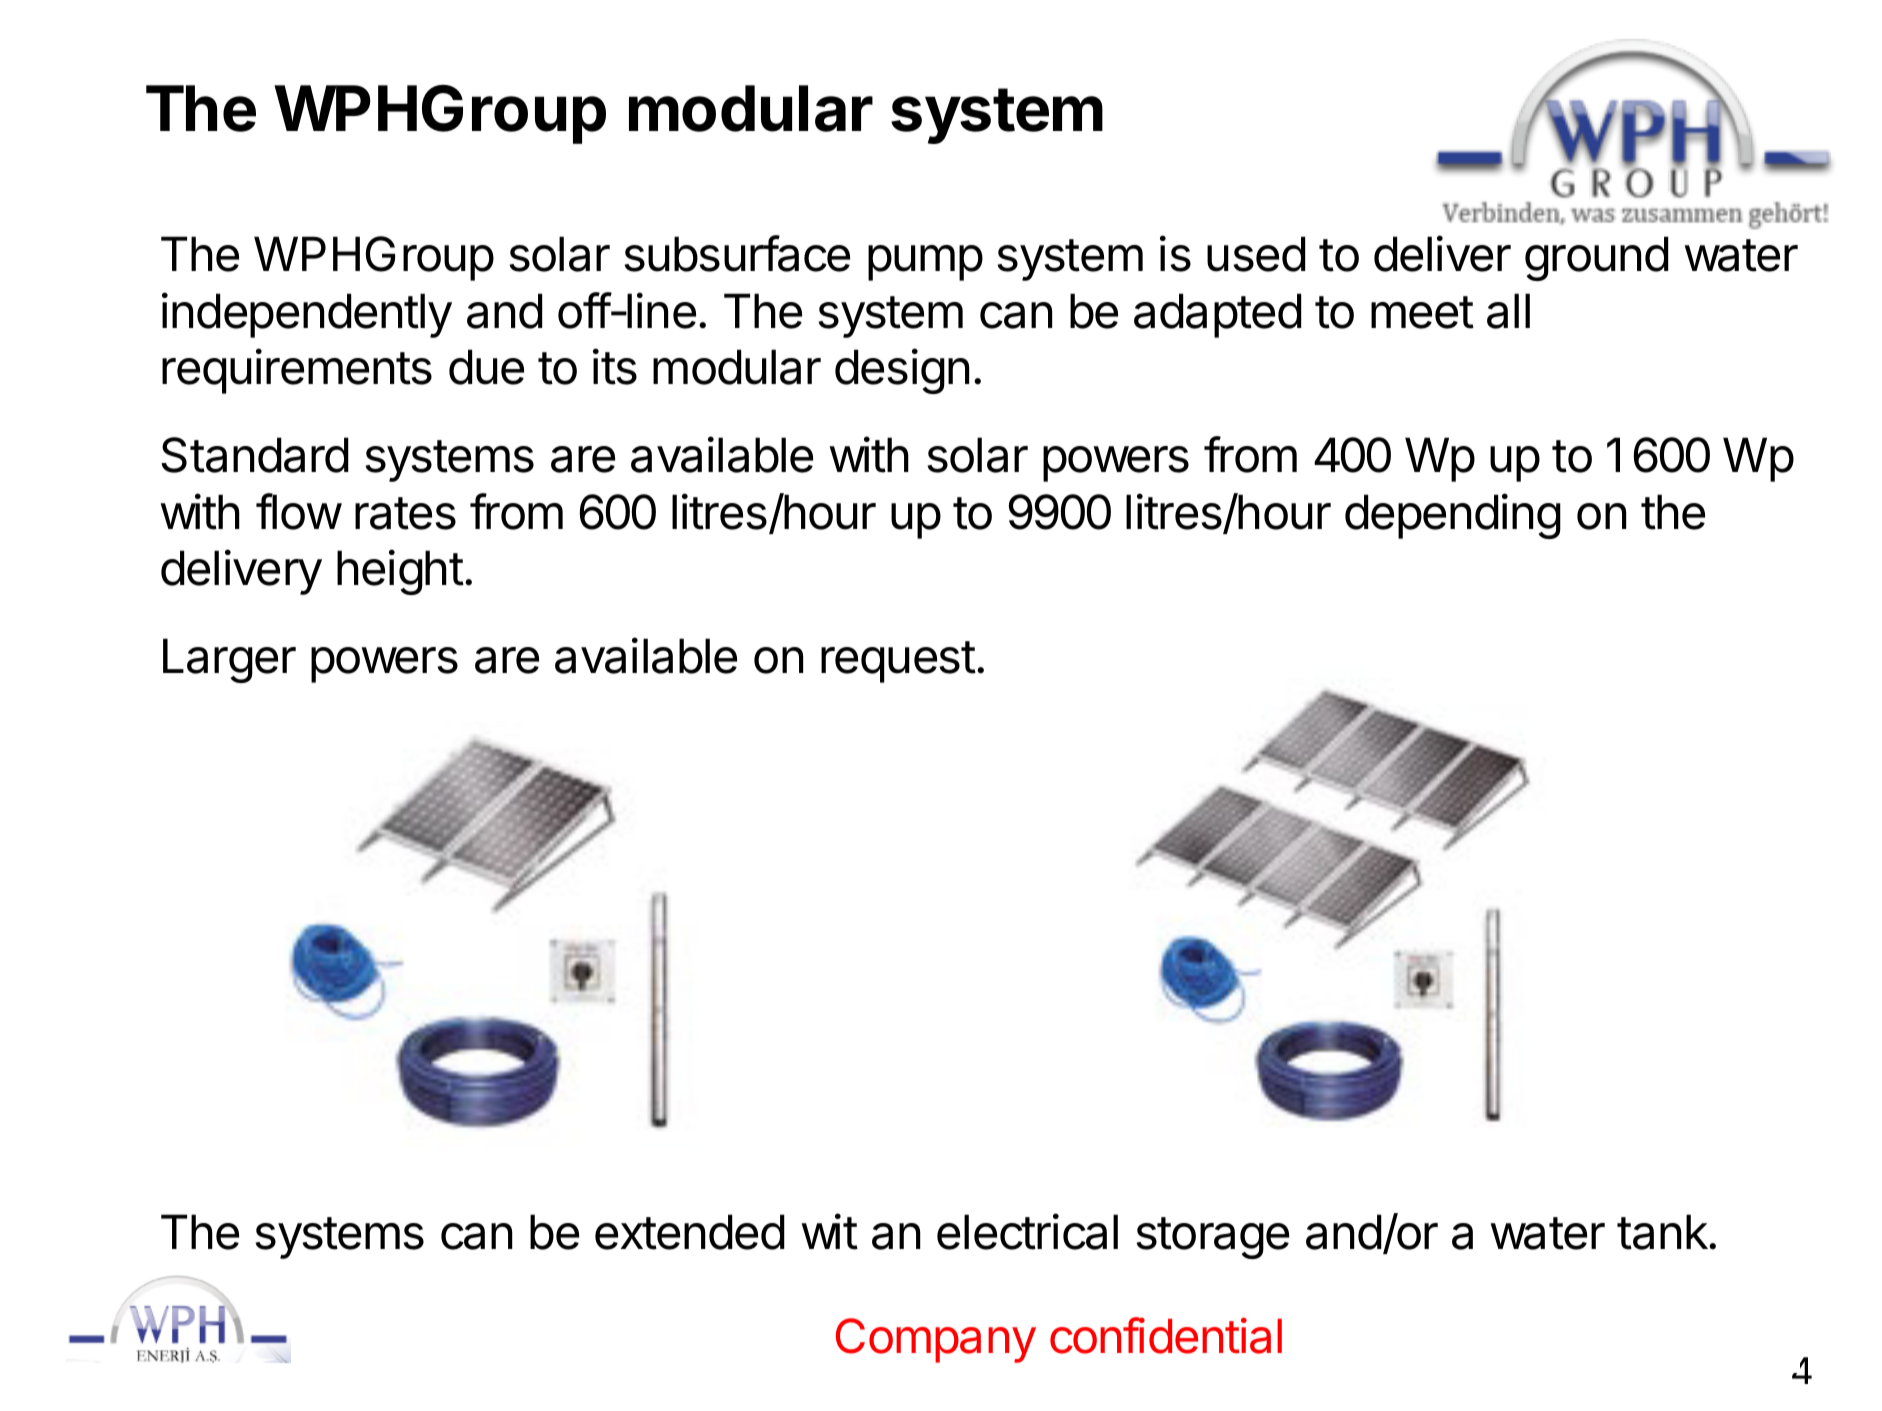 The height and width of the screenshot is (1411, 1882). Describe the element at coordinates (1508, 311) in the screenshot. I see `all` at that location.
